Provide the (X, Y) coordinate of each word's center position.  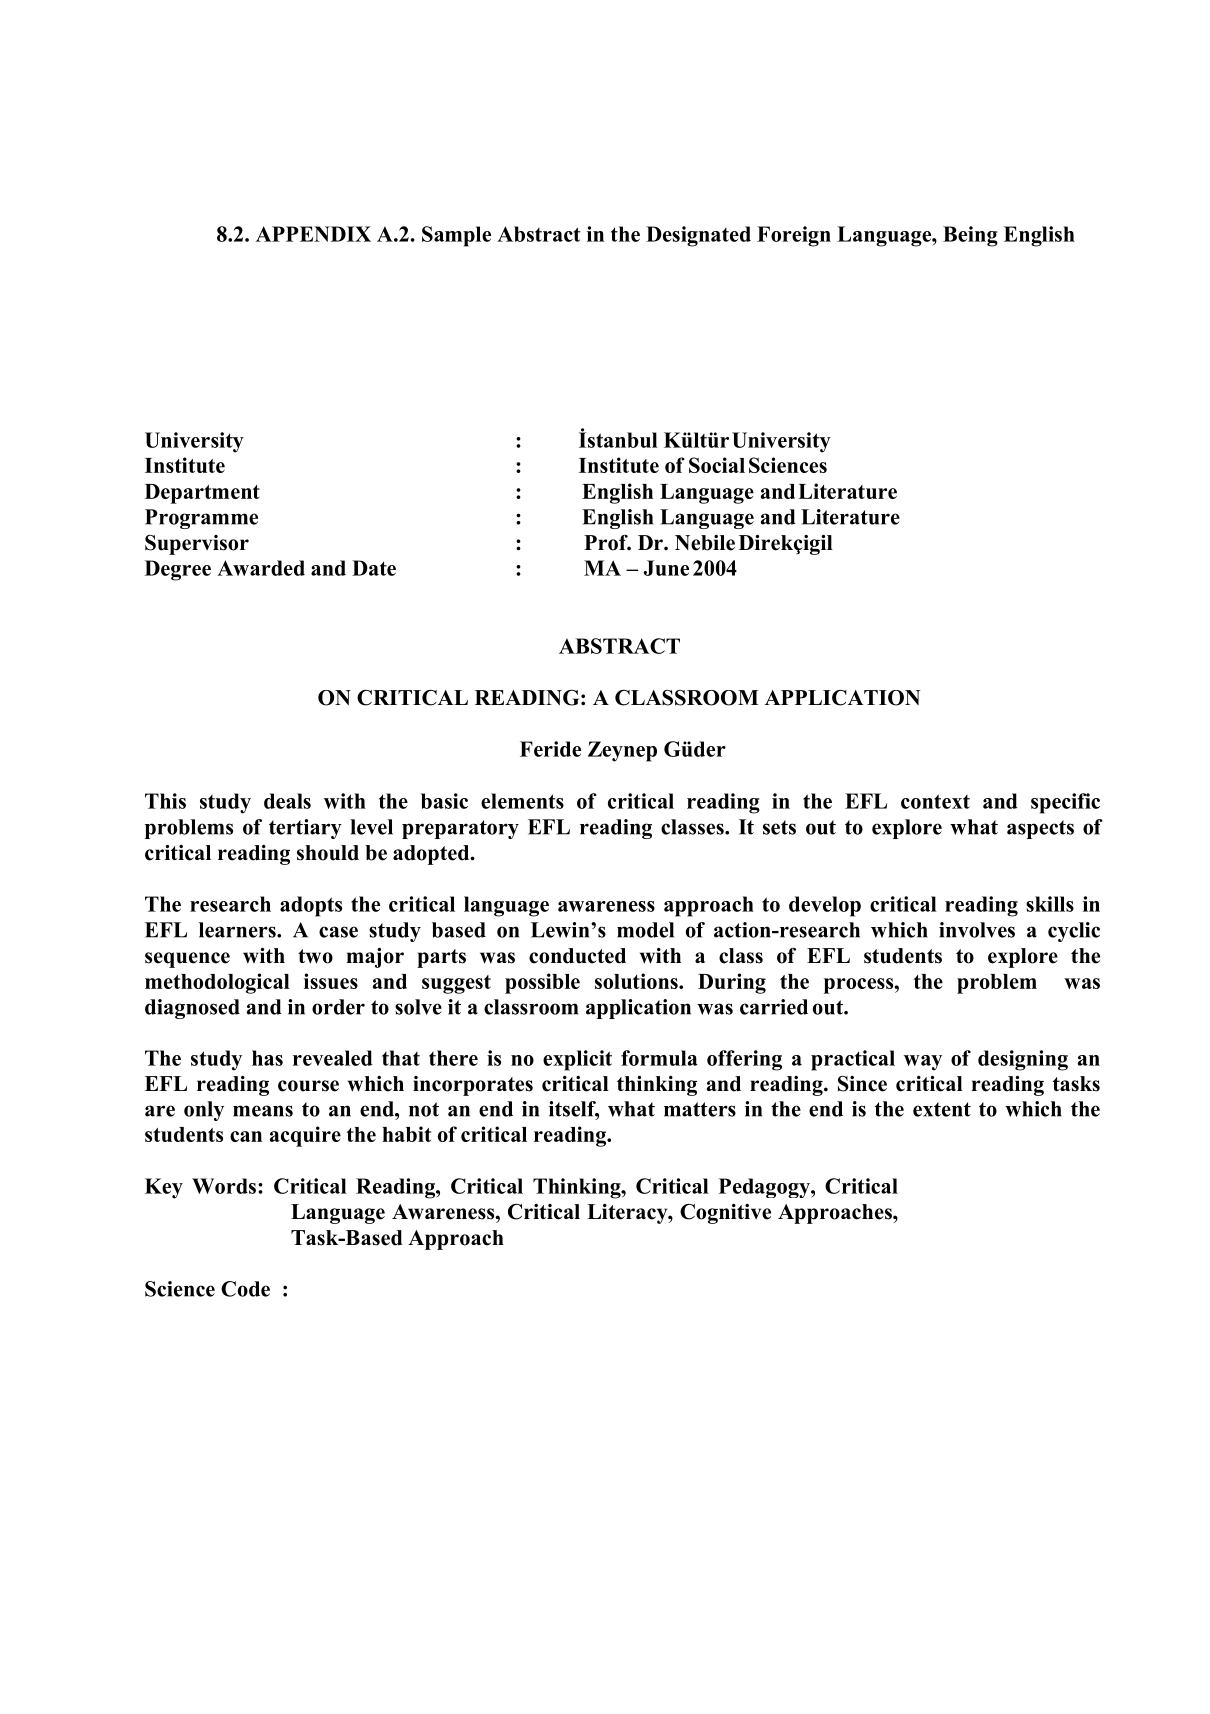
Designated (698, 236)
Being (970, 236)
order (338, 1007)
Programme (201, 519)
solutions (637, 981)
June (666, 568)
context (935, 801)
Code (245, 1289)
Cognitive (725, 1214)
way (923, 1063)
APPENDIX (313, 234)
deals (287, 801)
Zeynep (622, 751)
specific (1065, 803)
